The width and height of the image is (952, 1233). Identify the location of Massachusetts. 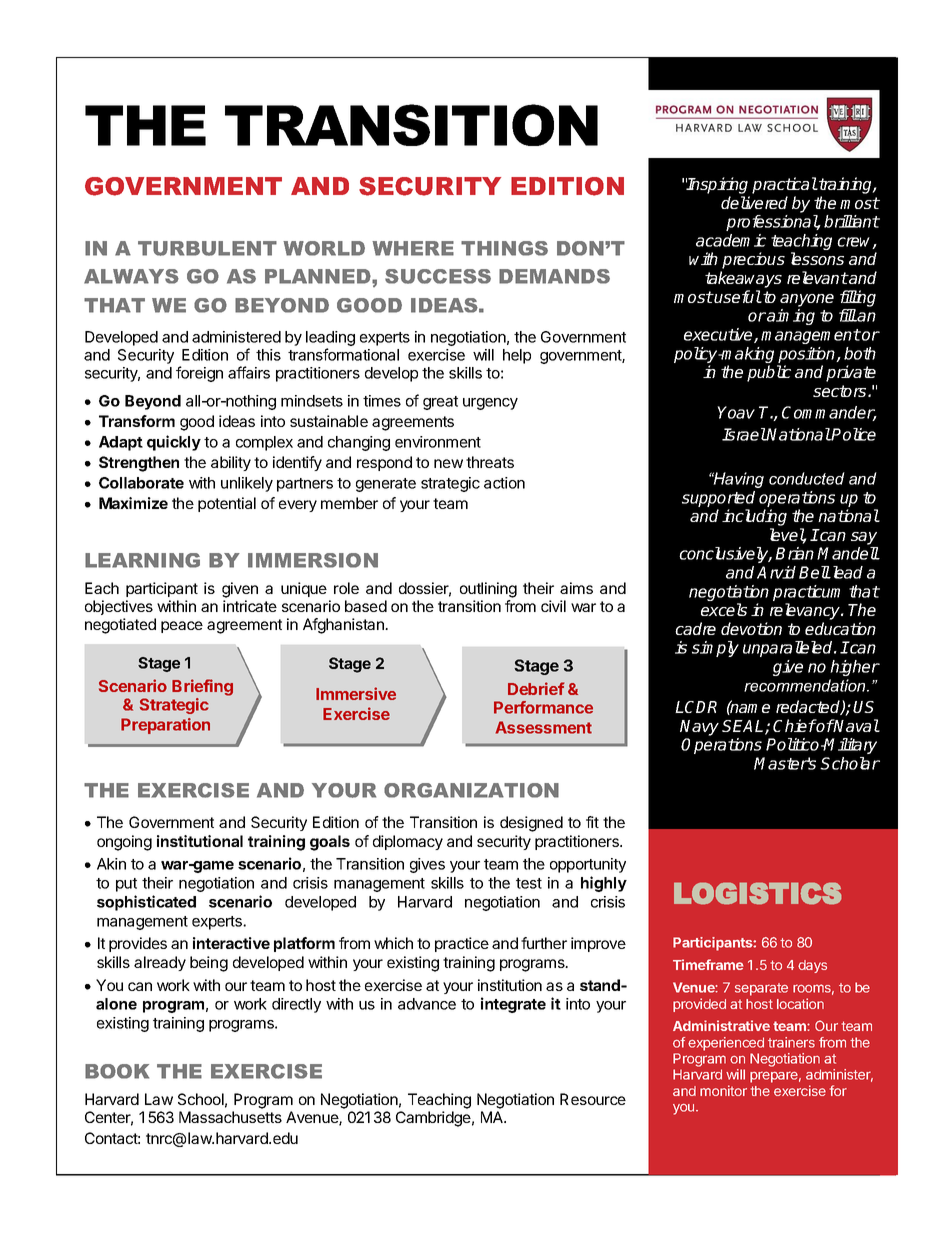
(230, 1117).
